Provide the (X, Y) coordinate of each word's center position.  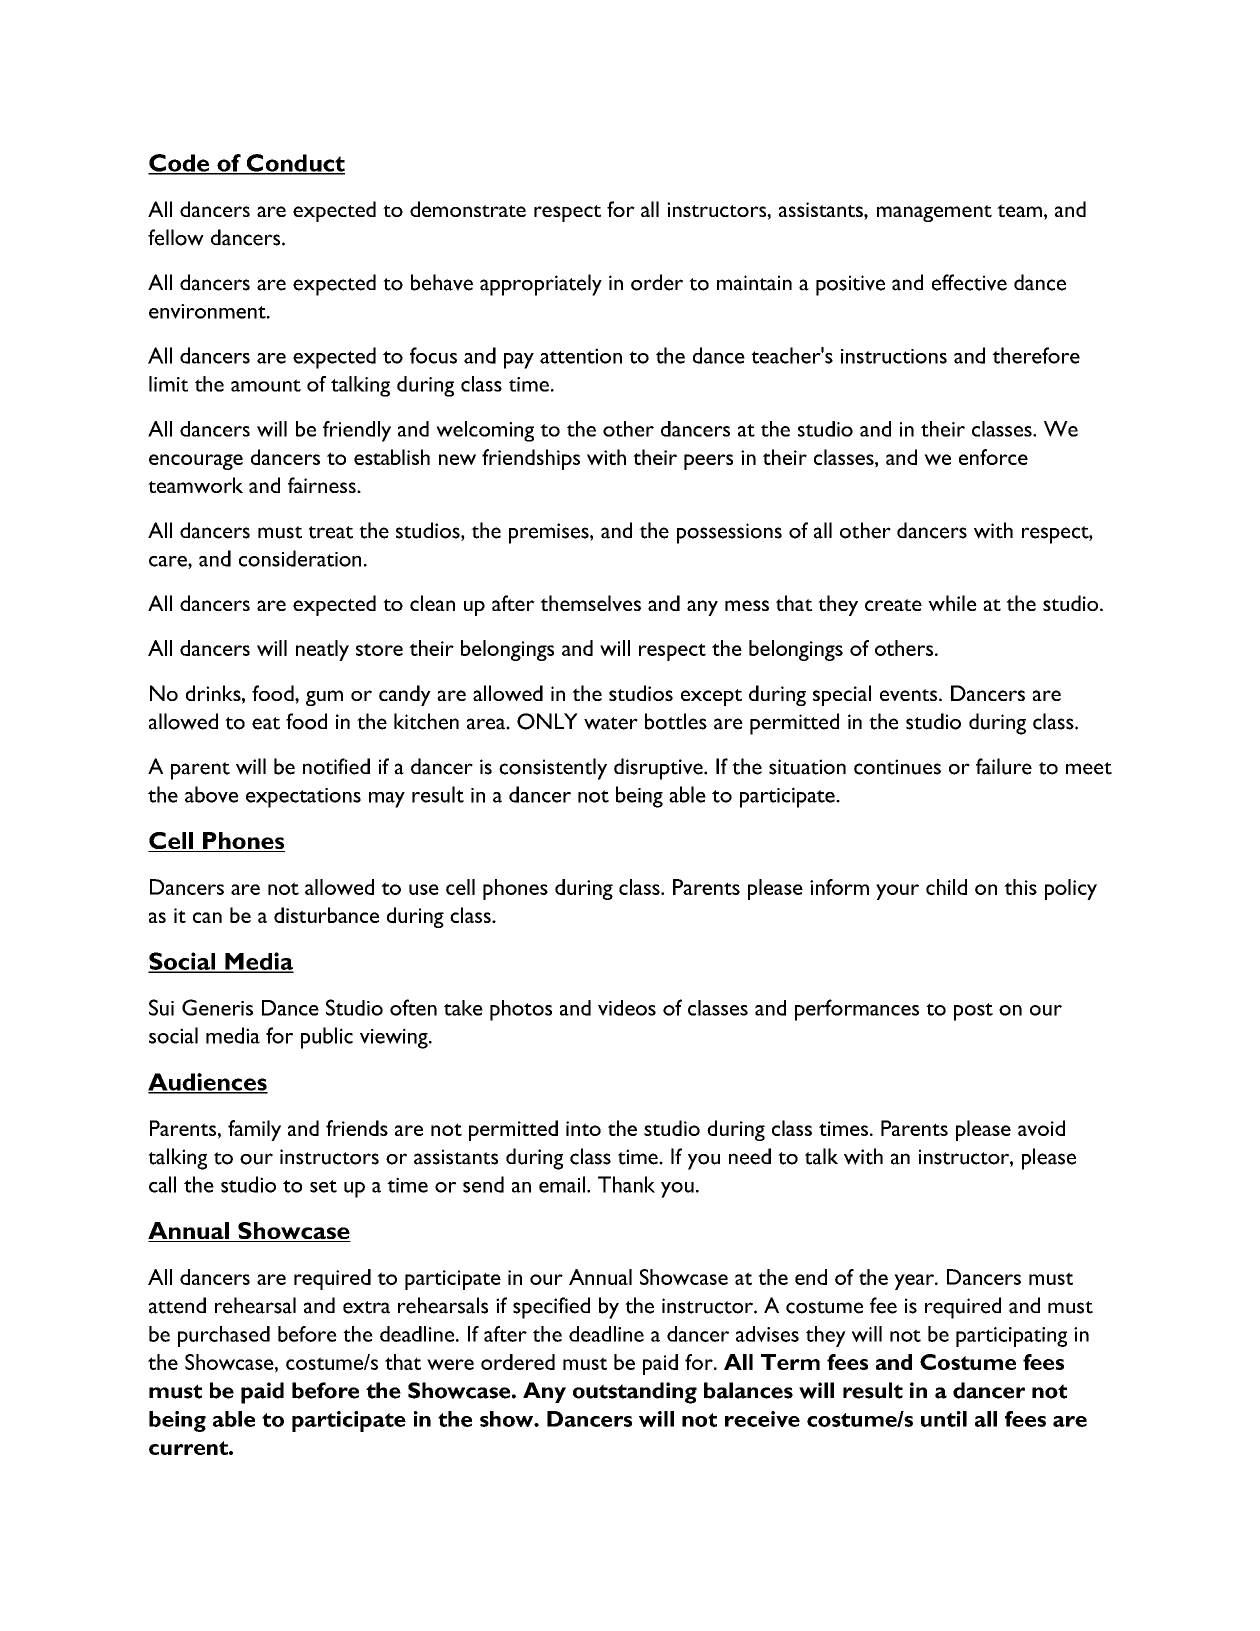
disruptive (659, 769)
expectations (303, 798)
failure (1004, 766)
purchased (224, 1336)
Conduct (294, 164)
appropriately (541, 285)
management (934, 213)
